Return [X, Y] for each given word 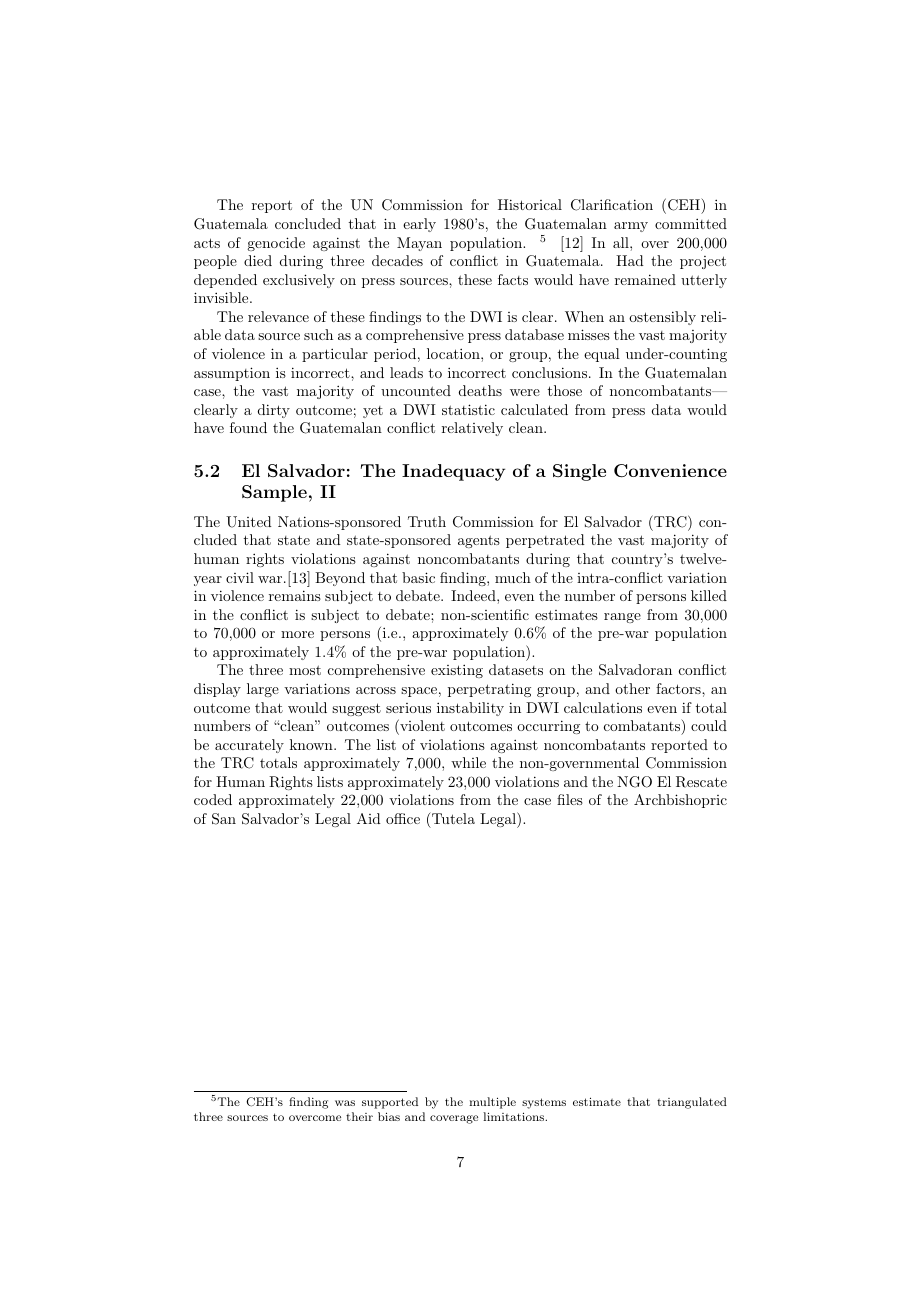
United [249, 522]
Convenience [670, 470]
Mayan [419, 244]
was [345, 1103]
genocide [276, 244]
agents [479, 541]
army [631, 227]
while [468, 762]
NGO [634, 782]
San [224, 819]
